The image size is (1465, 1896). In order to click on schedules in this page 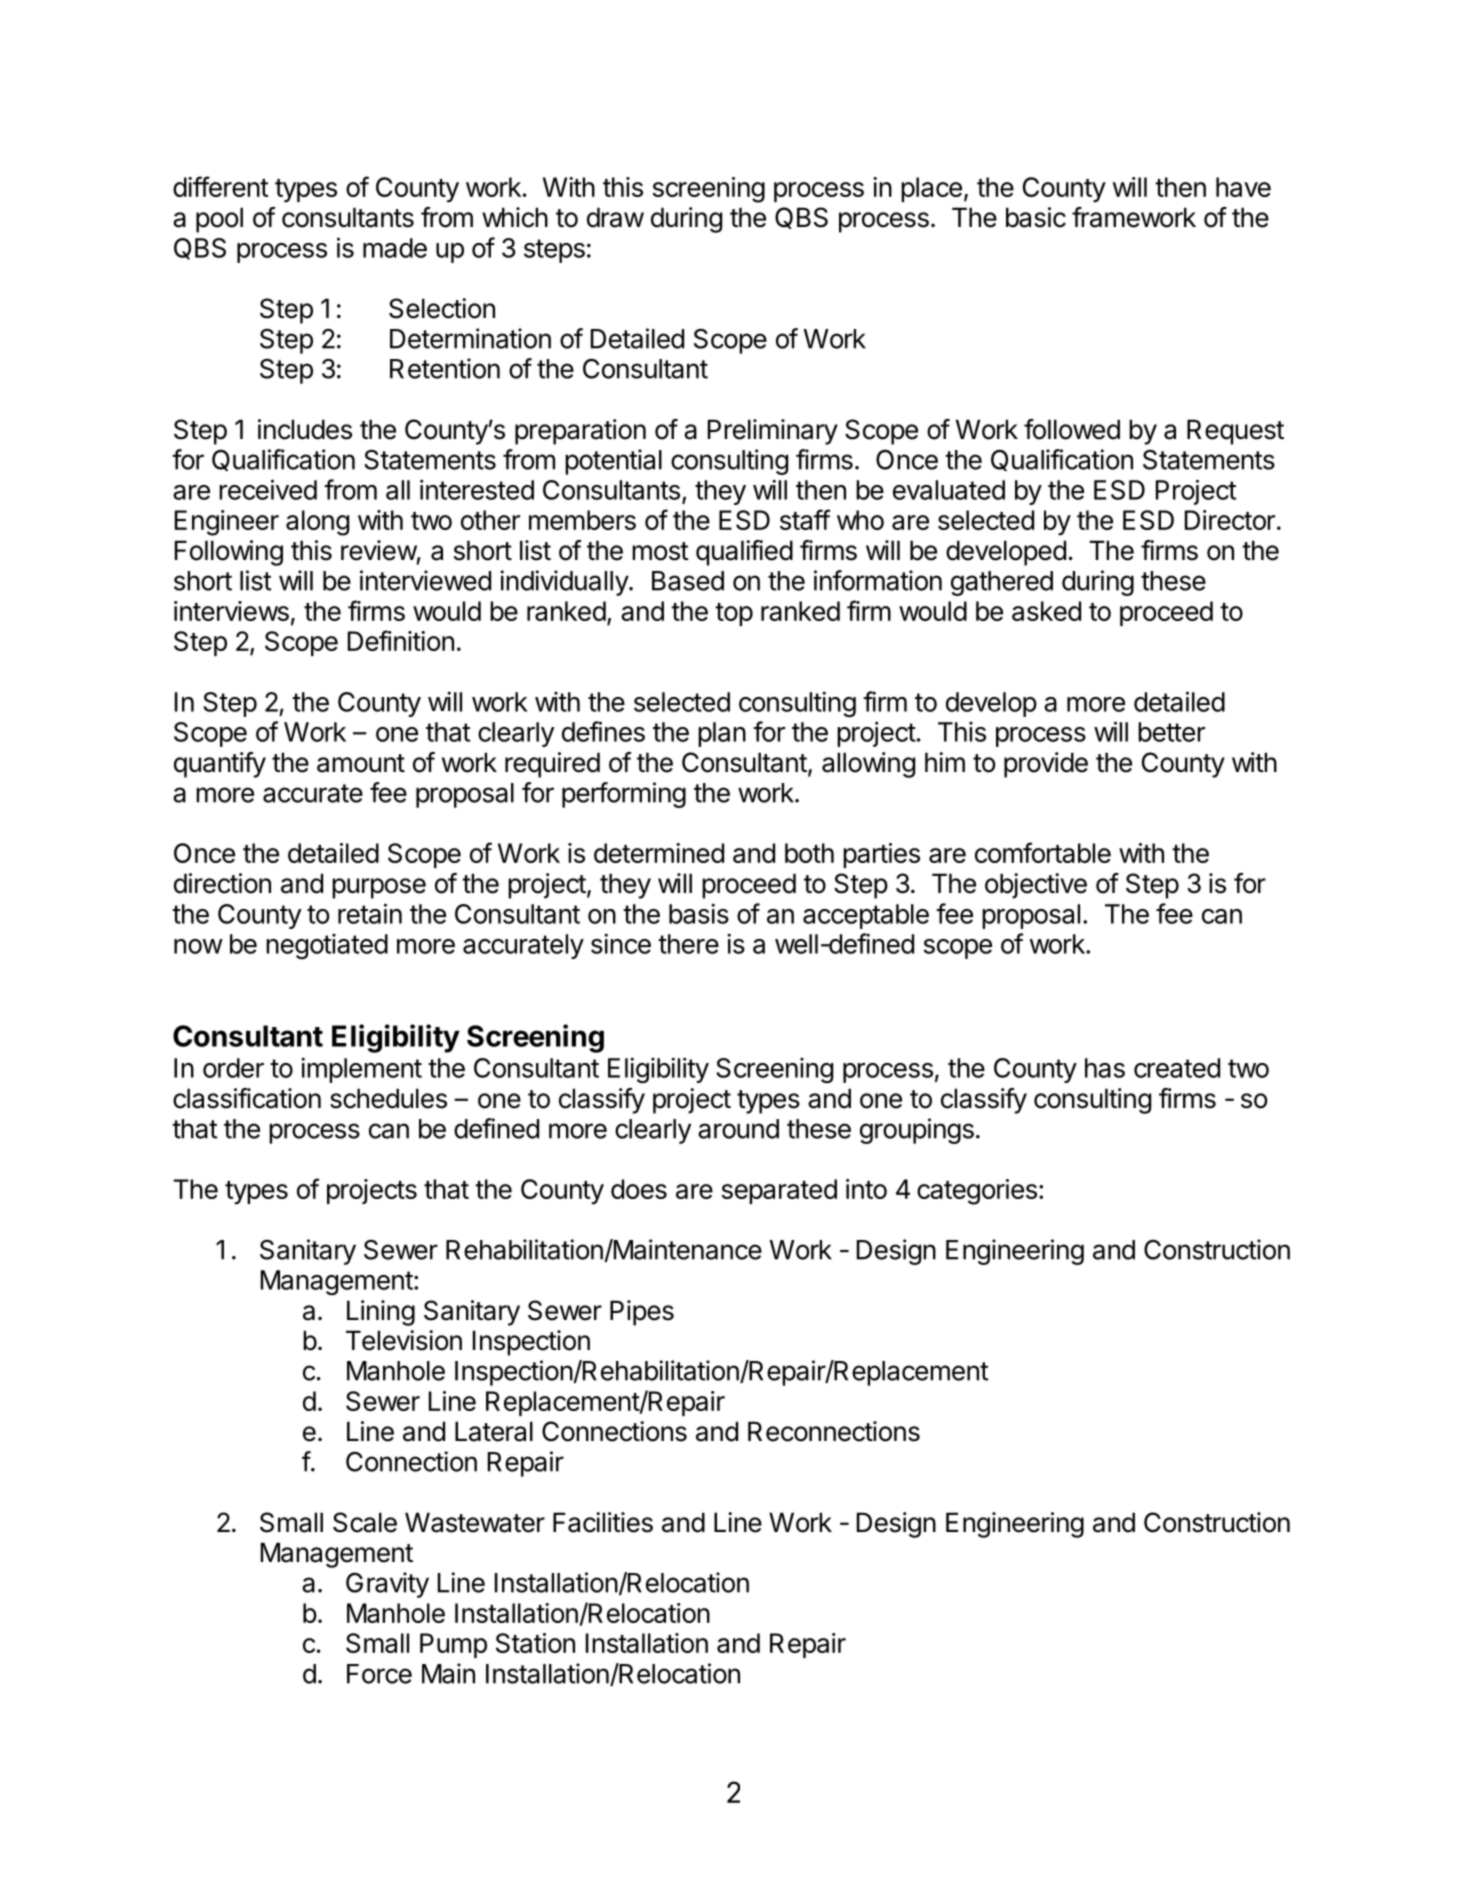, I will do `click(388, 1098)`.
